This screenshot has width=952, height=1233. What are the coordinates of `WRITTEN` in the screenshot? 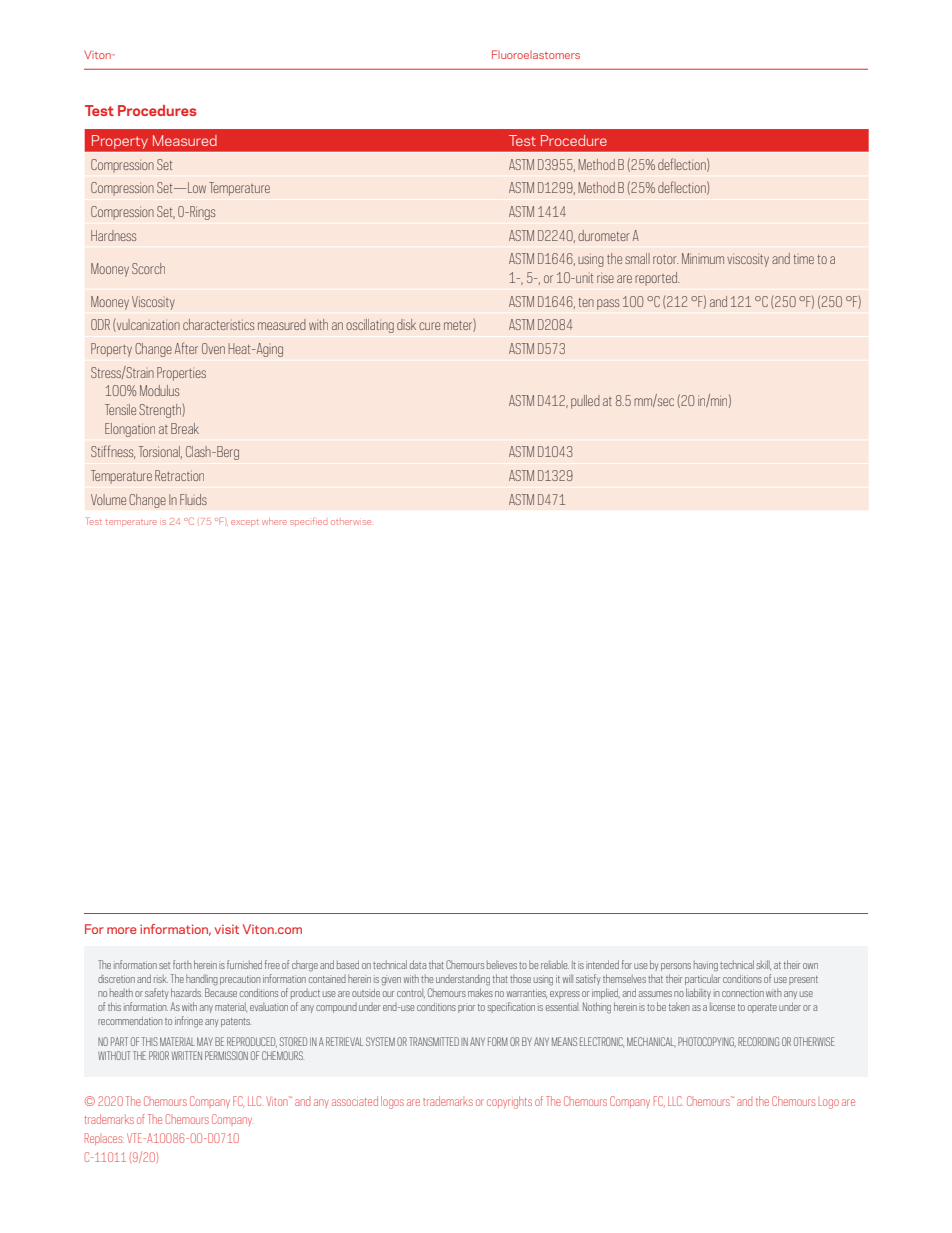 It's located at (187, 1055).
